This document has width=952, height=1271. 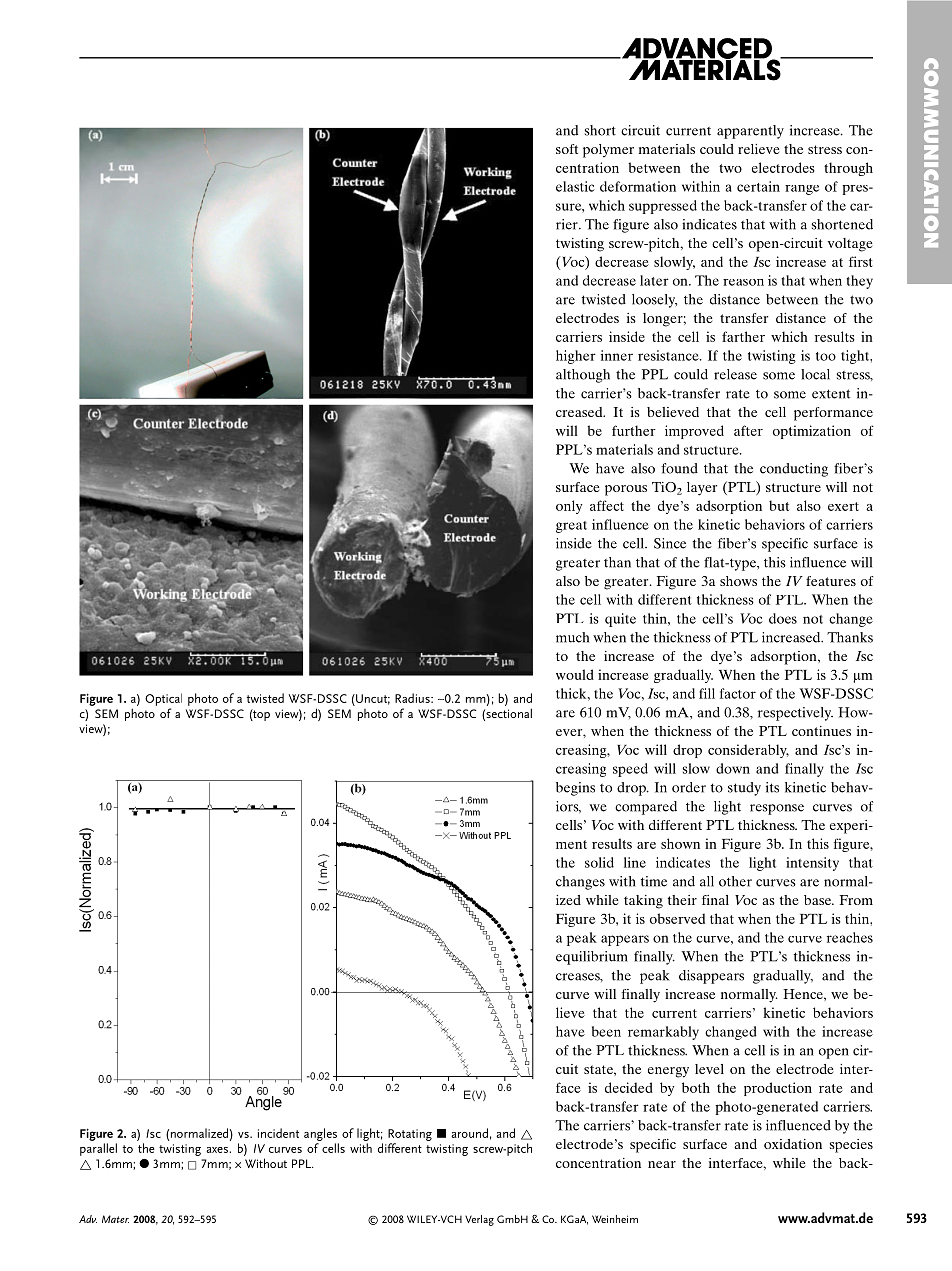 I want to click on soft, so click(x=567, y=149).
